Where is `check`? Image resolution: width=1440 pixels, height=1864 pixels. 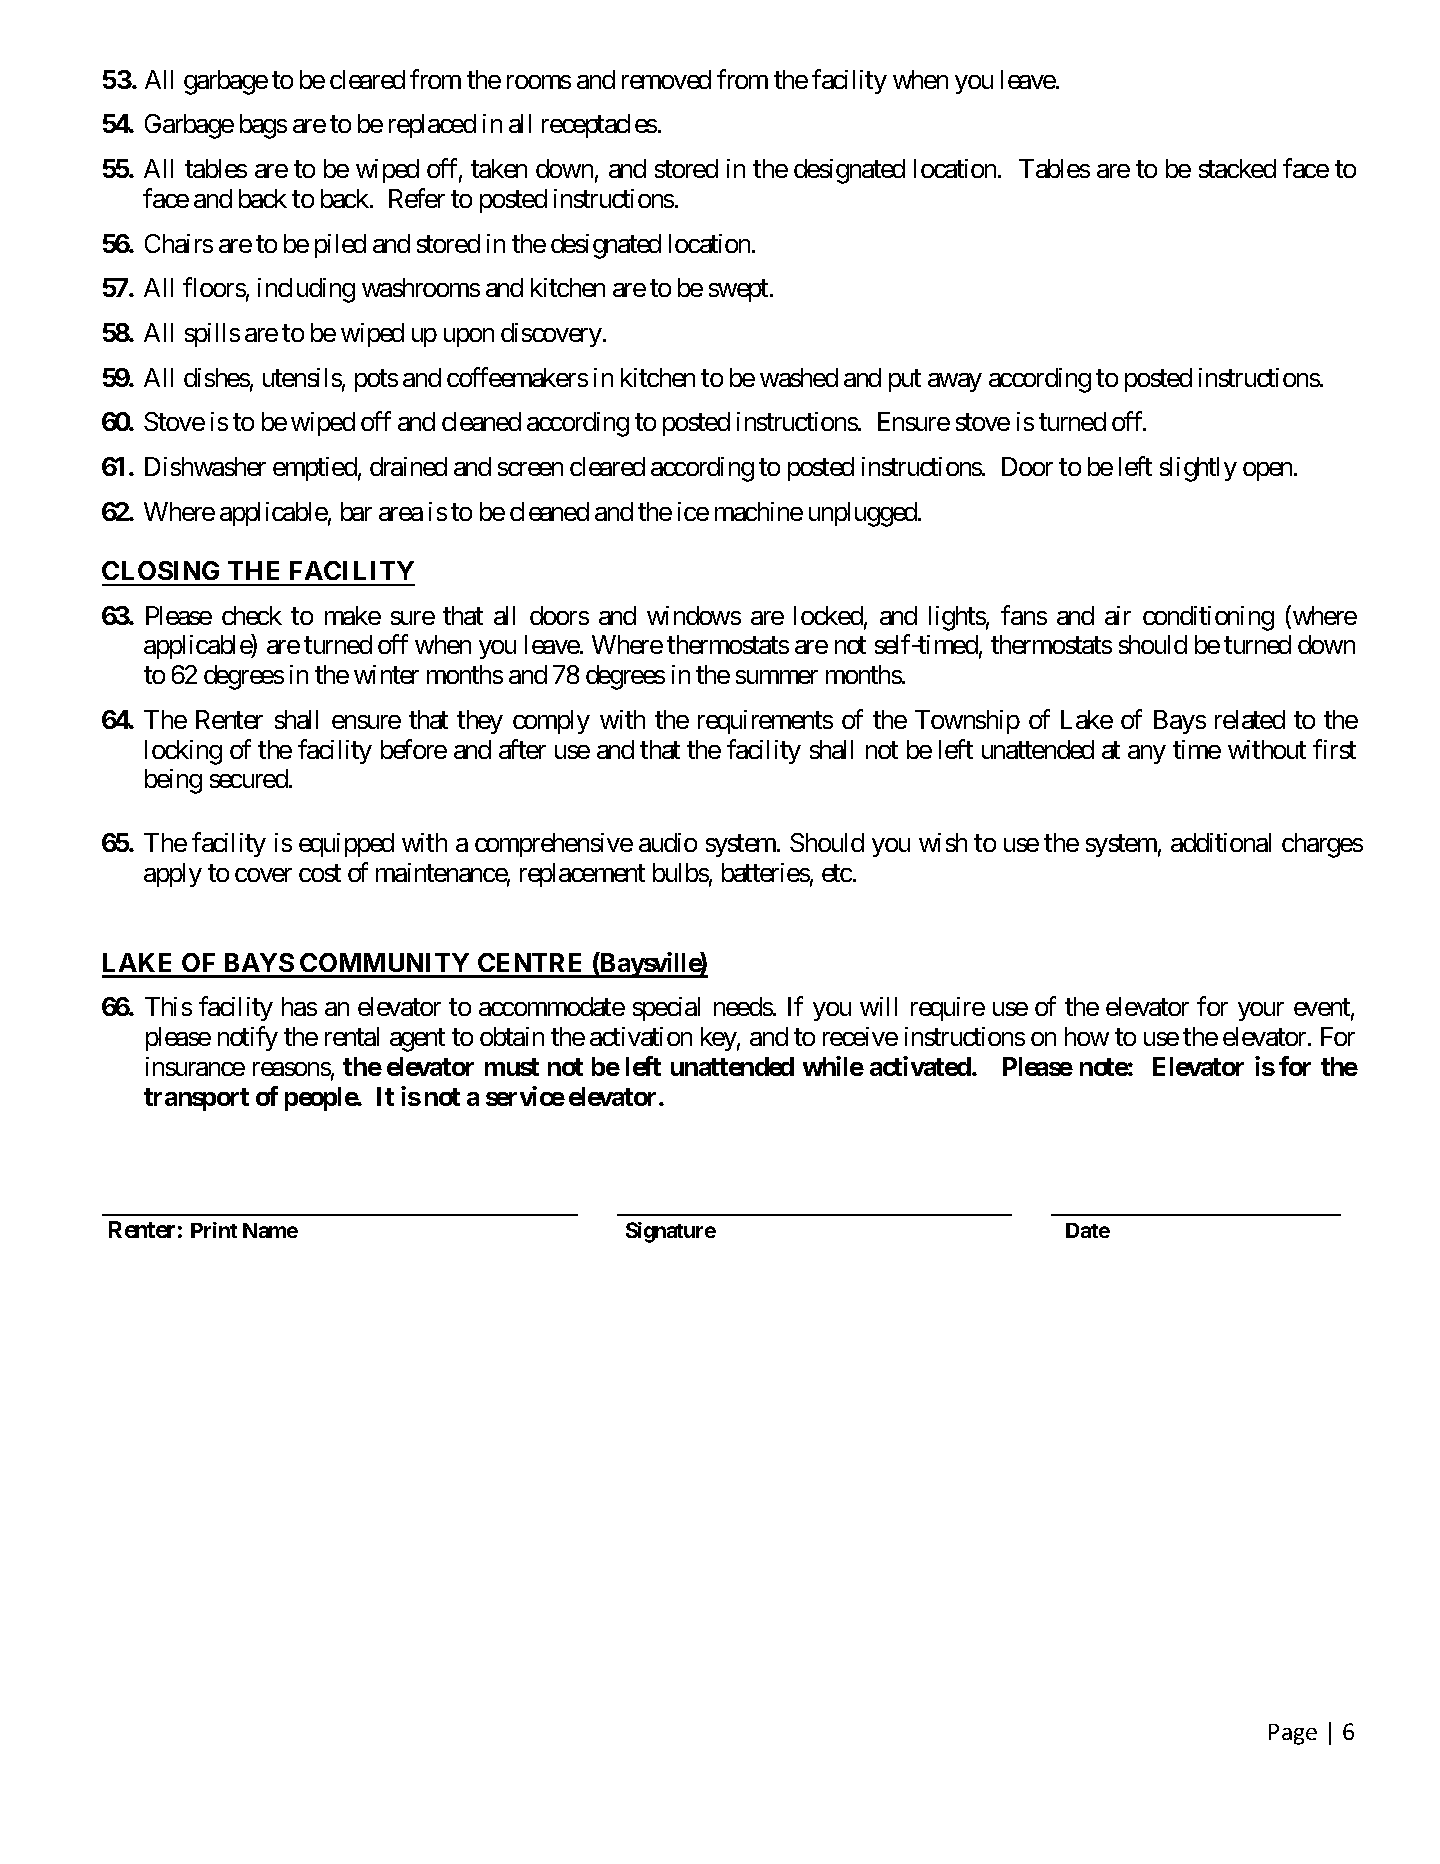 check is located at coordinates (252, 615).
